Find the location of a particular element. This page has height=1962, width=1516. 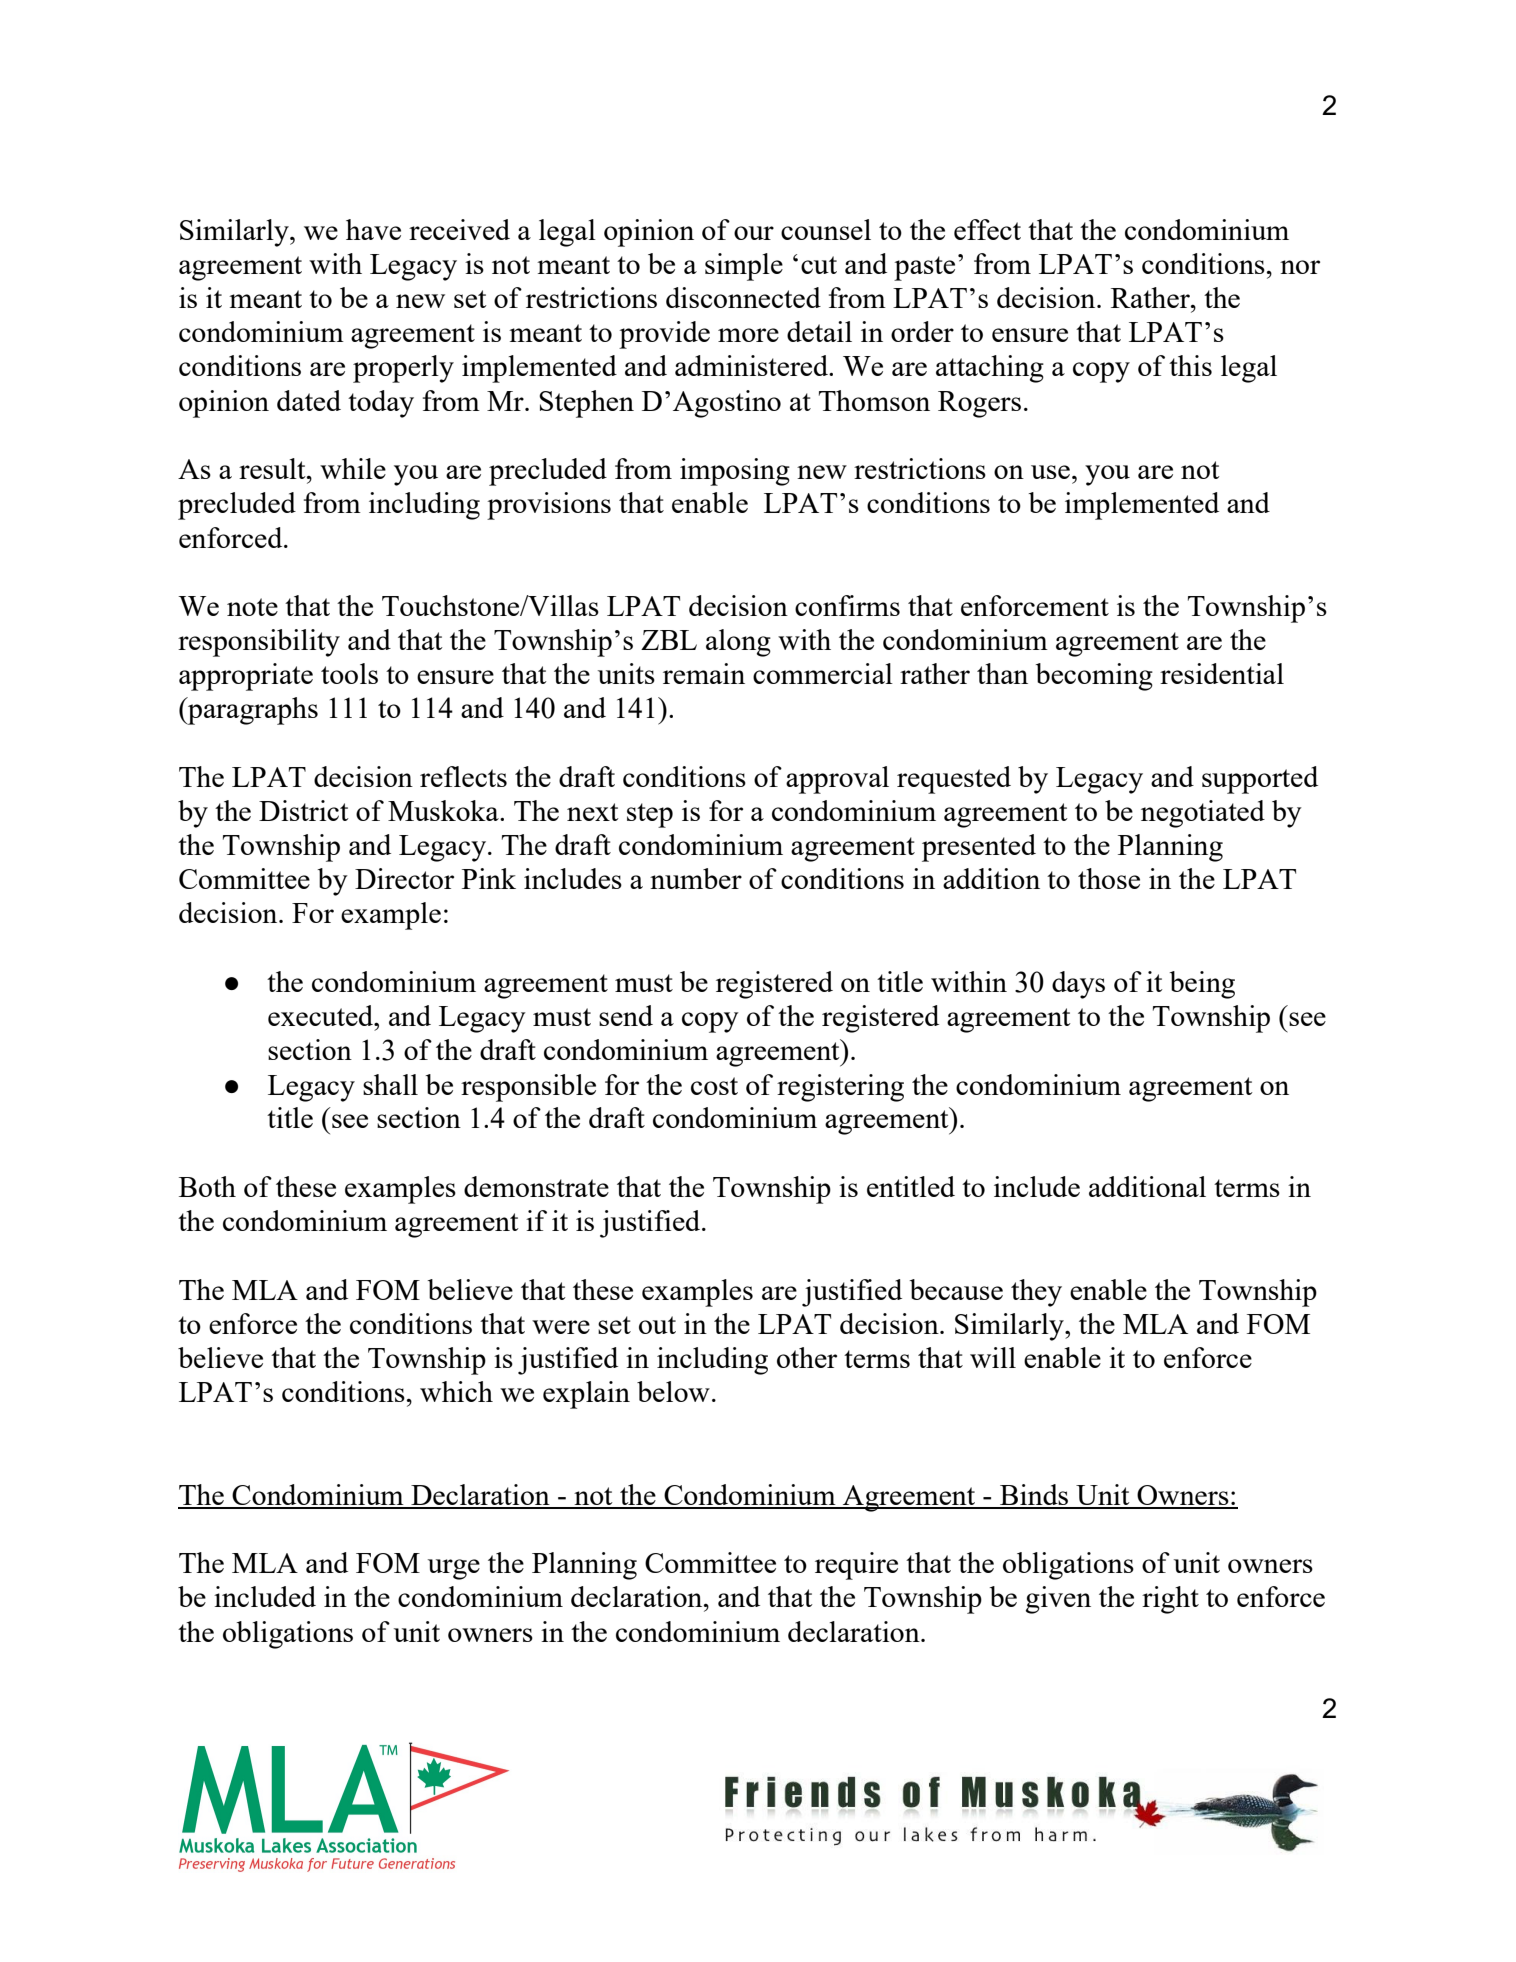

nor is located at coordinates (1300, 267).
